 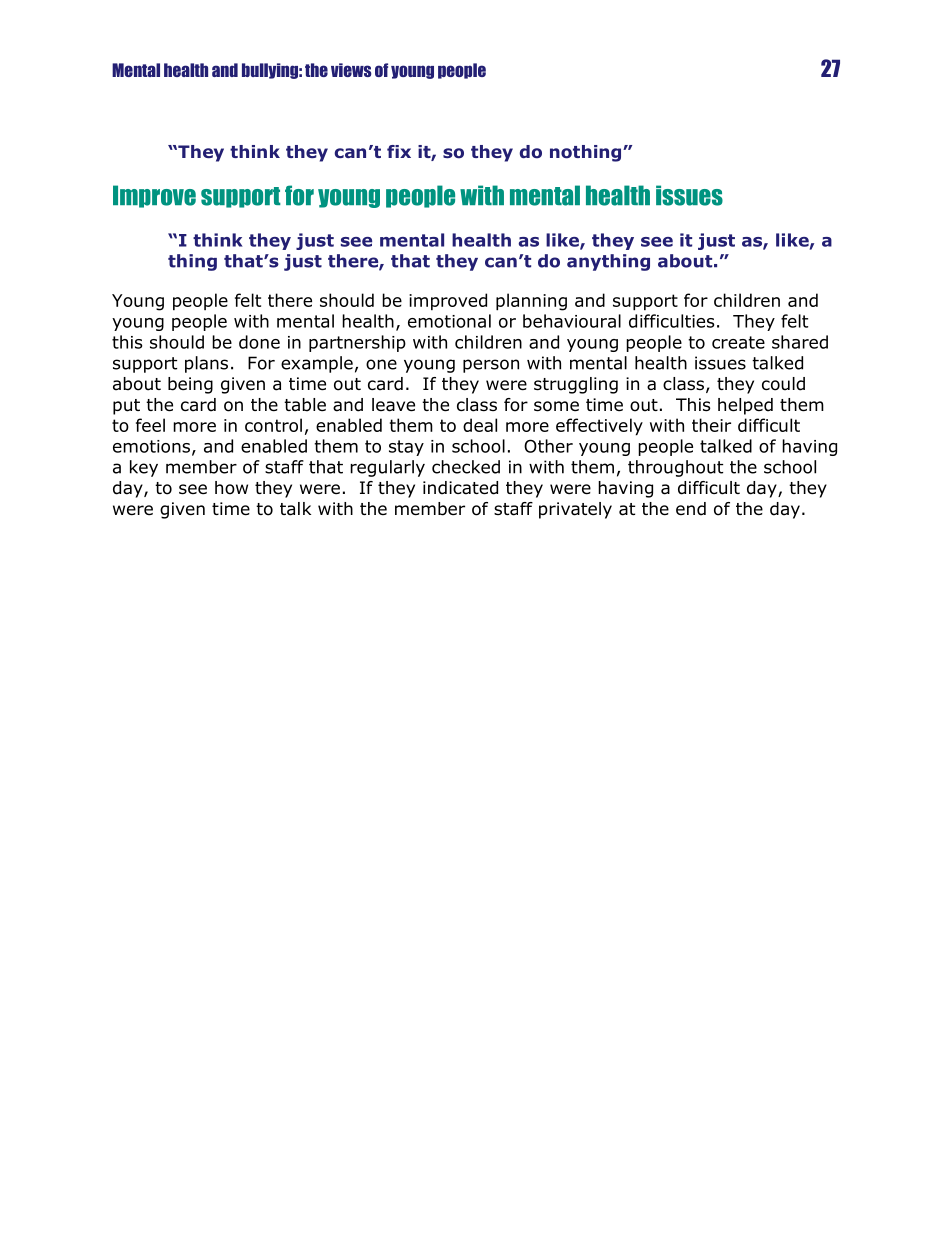 I want to click on planning, so click(x=531, y=302).
